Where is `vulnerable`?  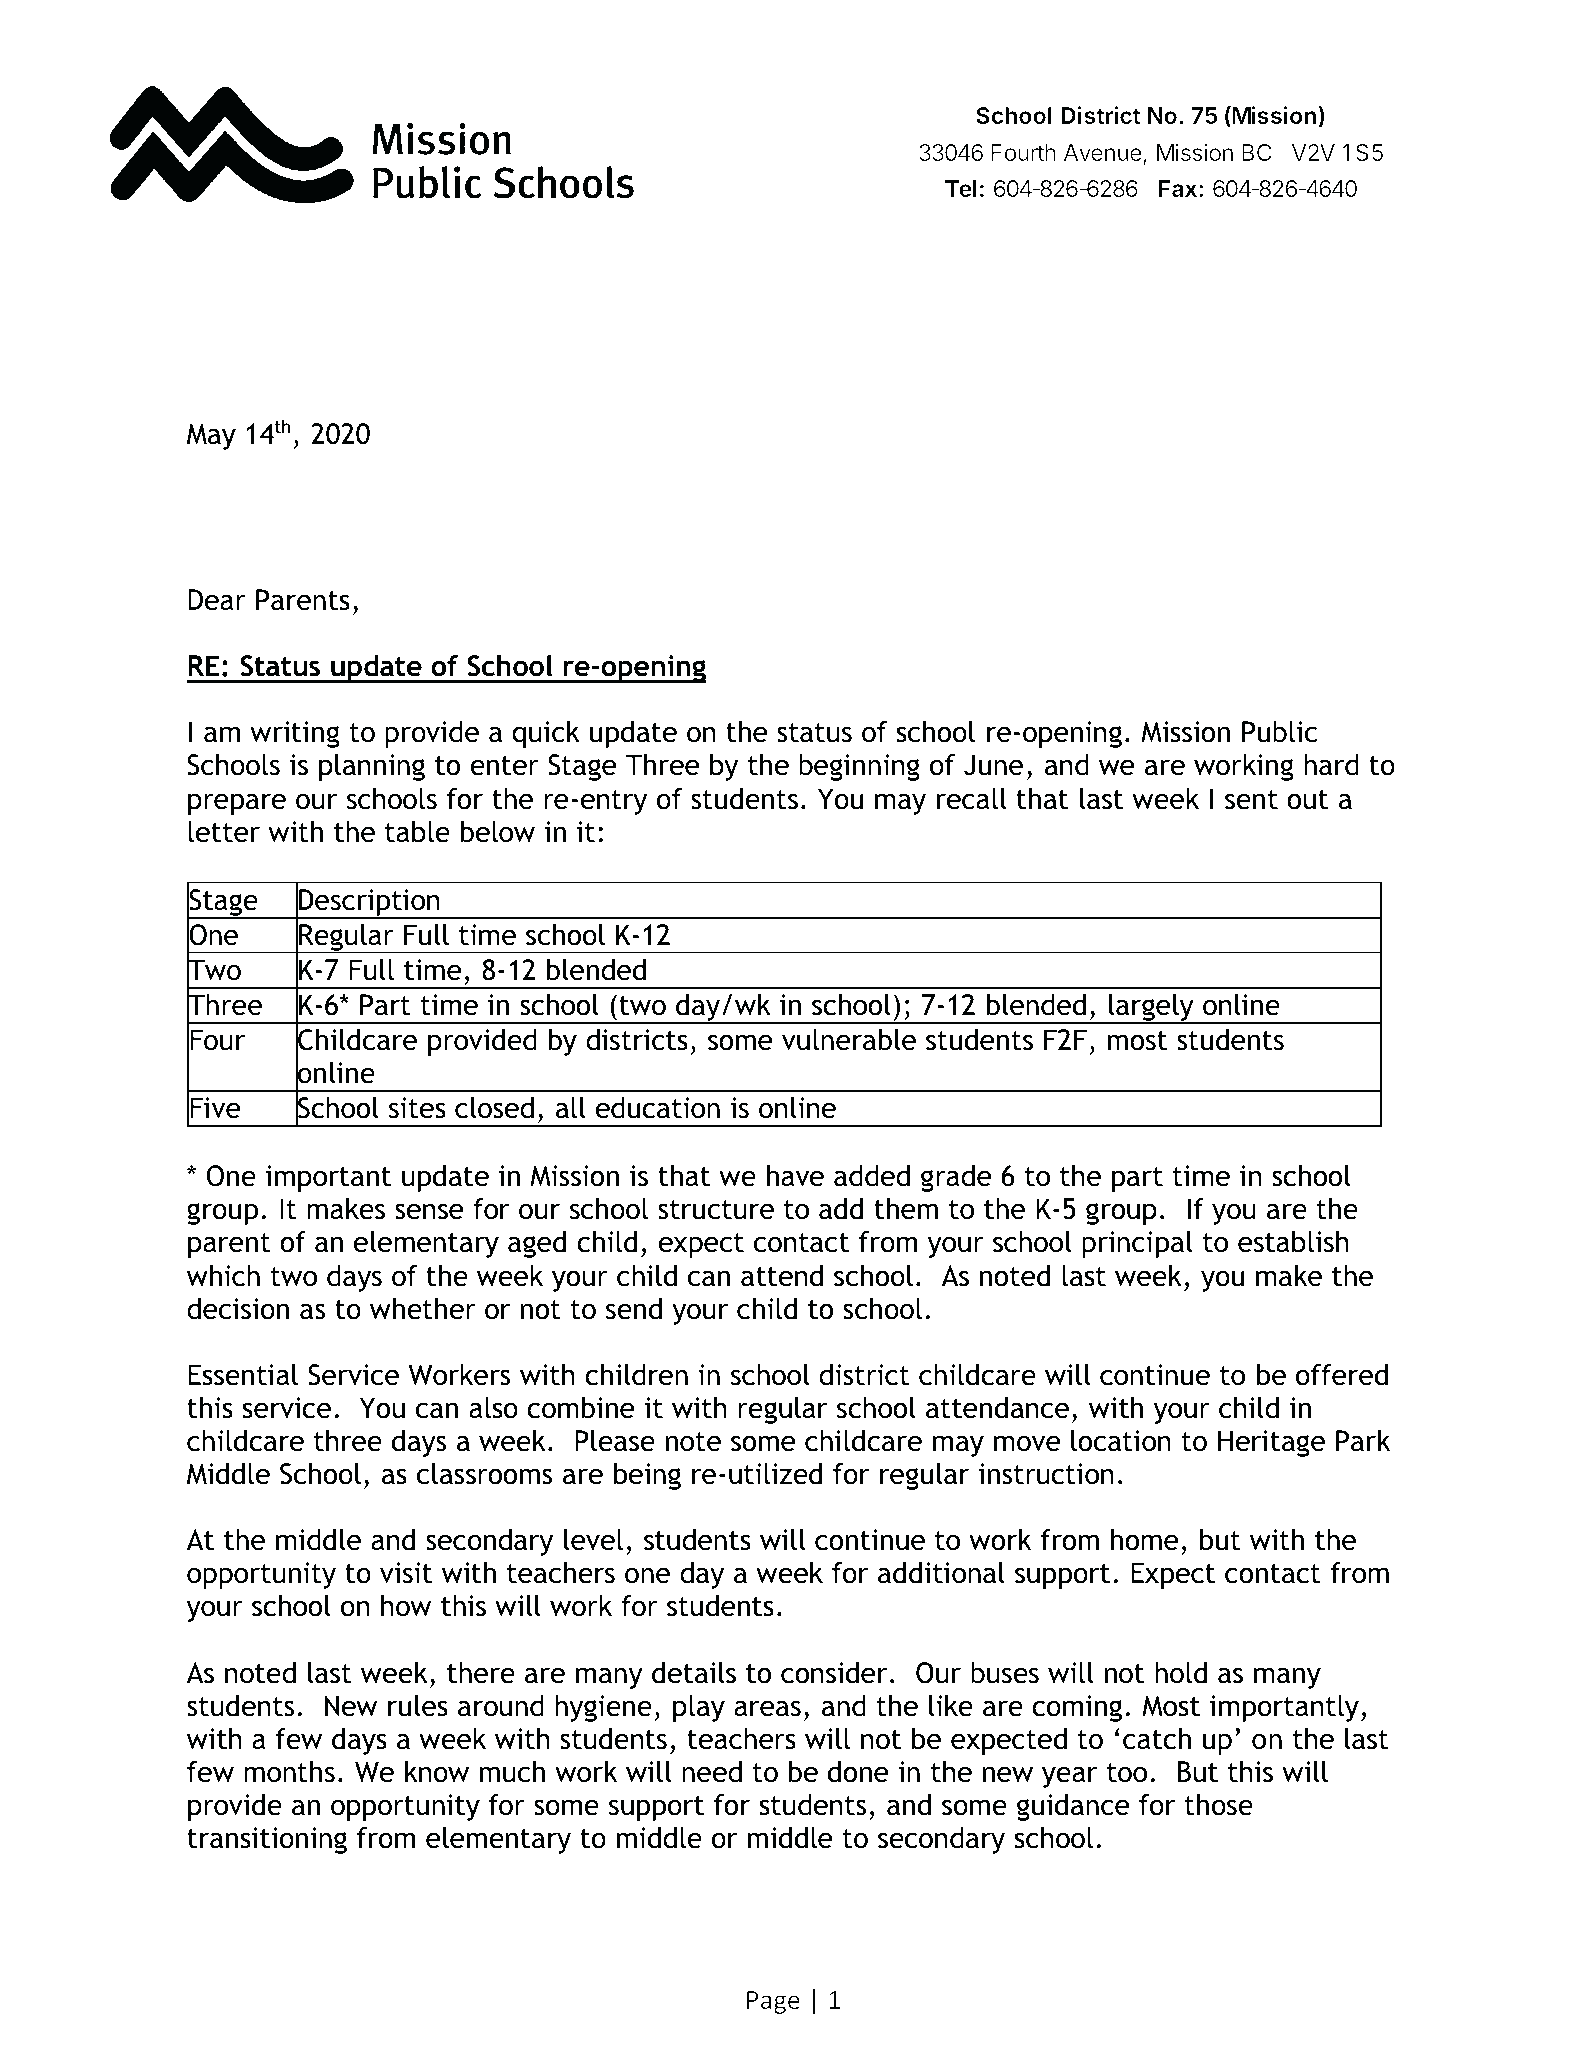
vulnerable is located at coordinates (849, 1040).
